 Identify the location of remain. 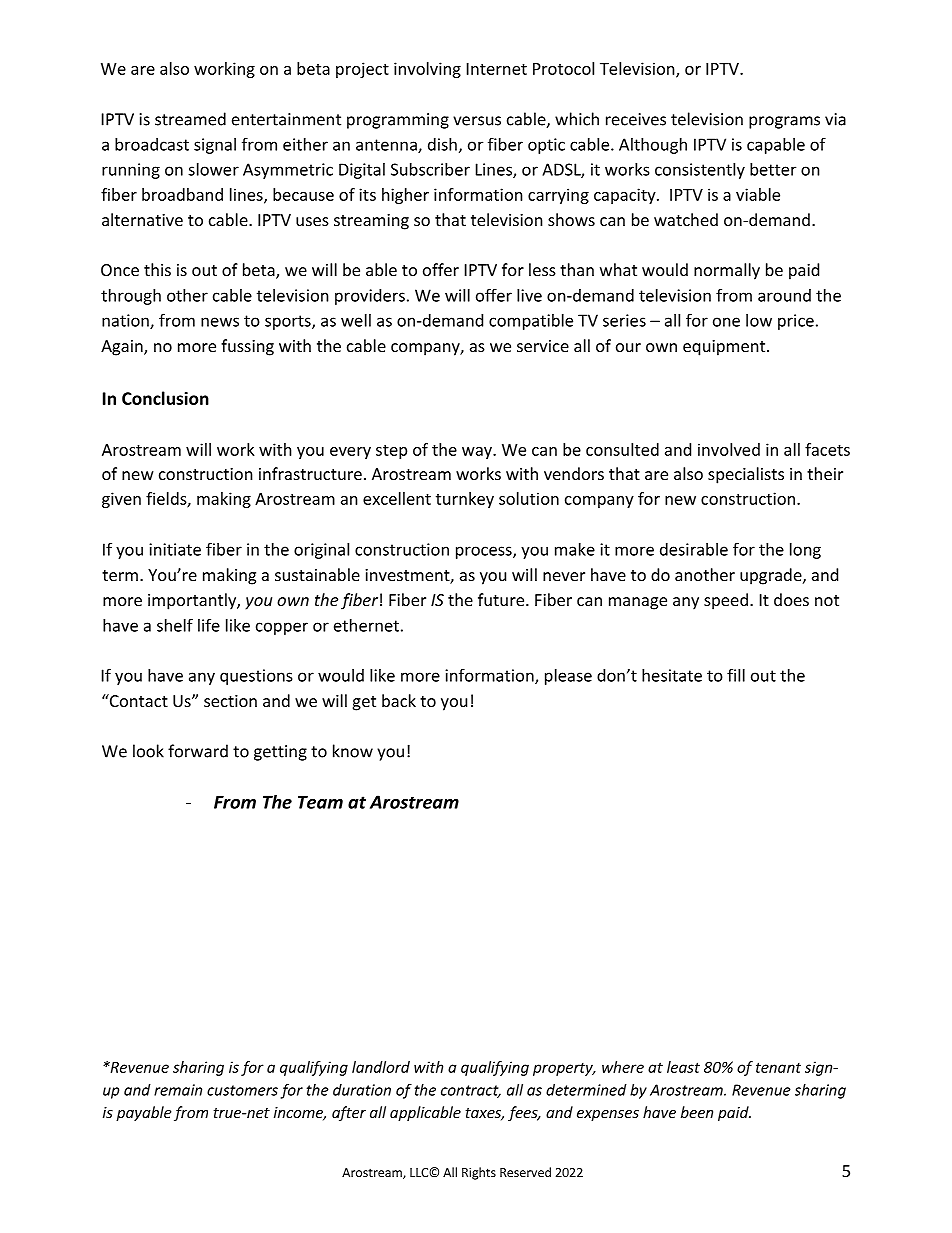
(178, 1090).
